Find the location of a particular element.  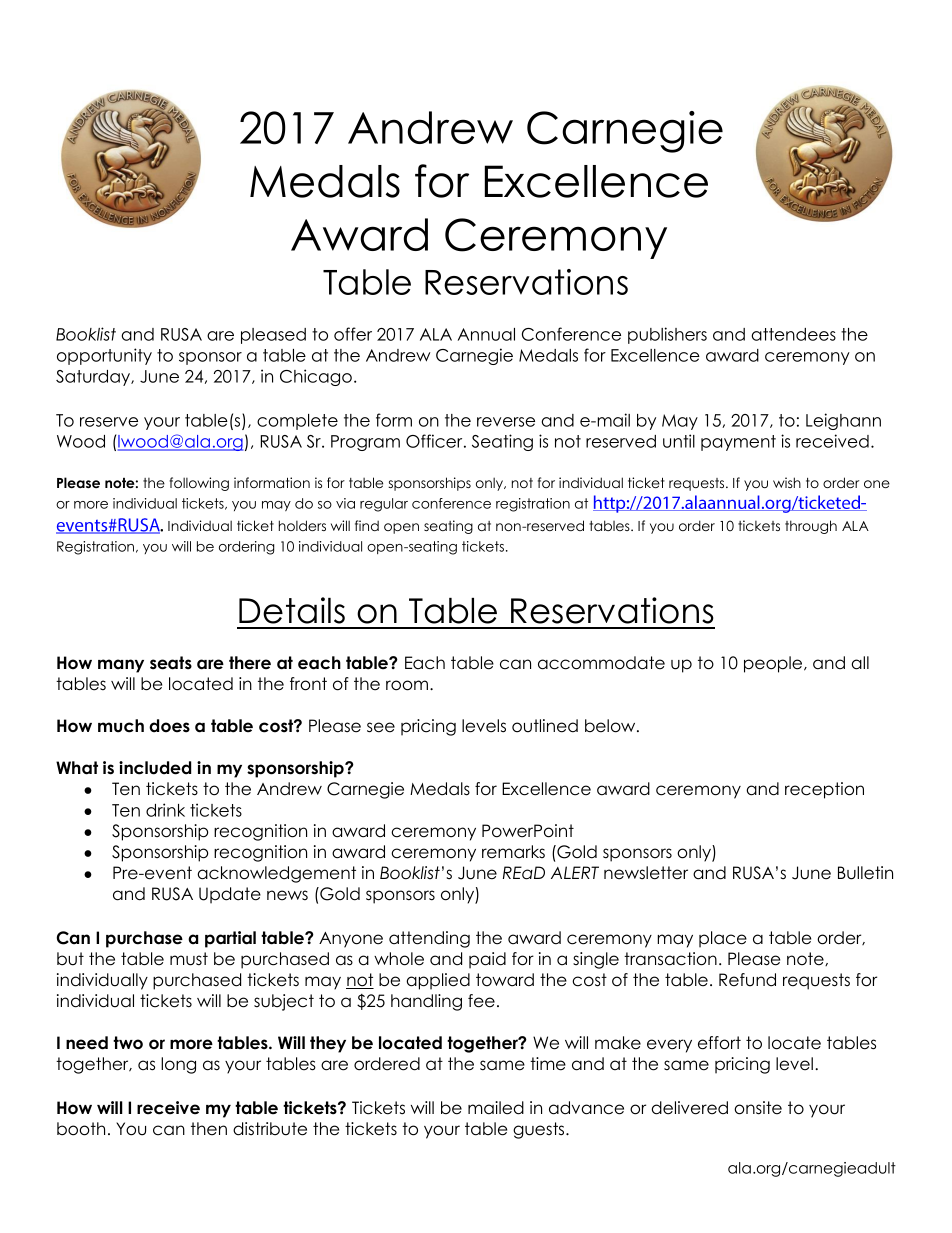

Annual is located at coordinates (486, 334).
